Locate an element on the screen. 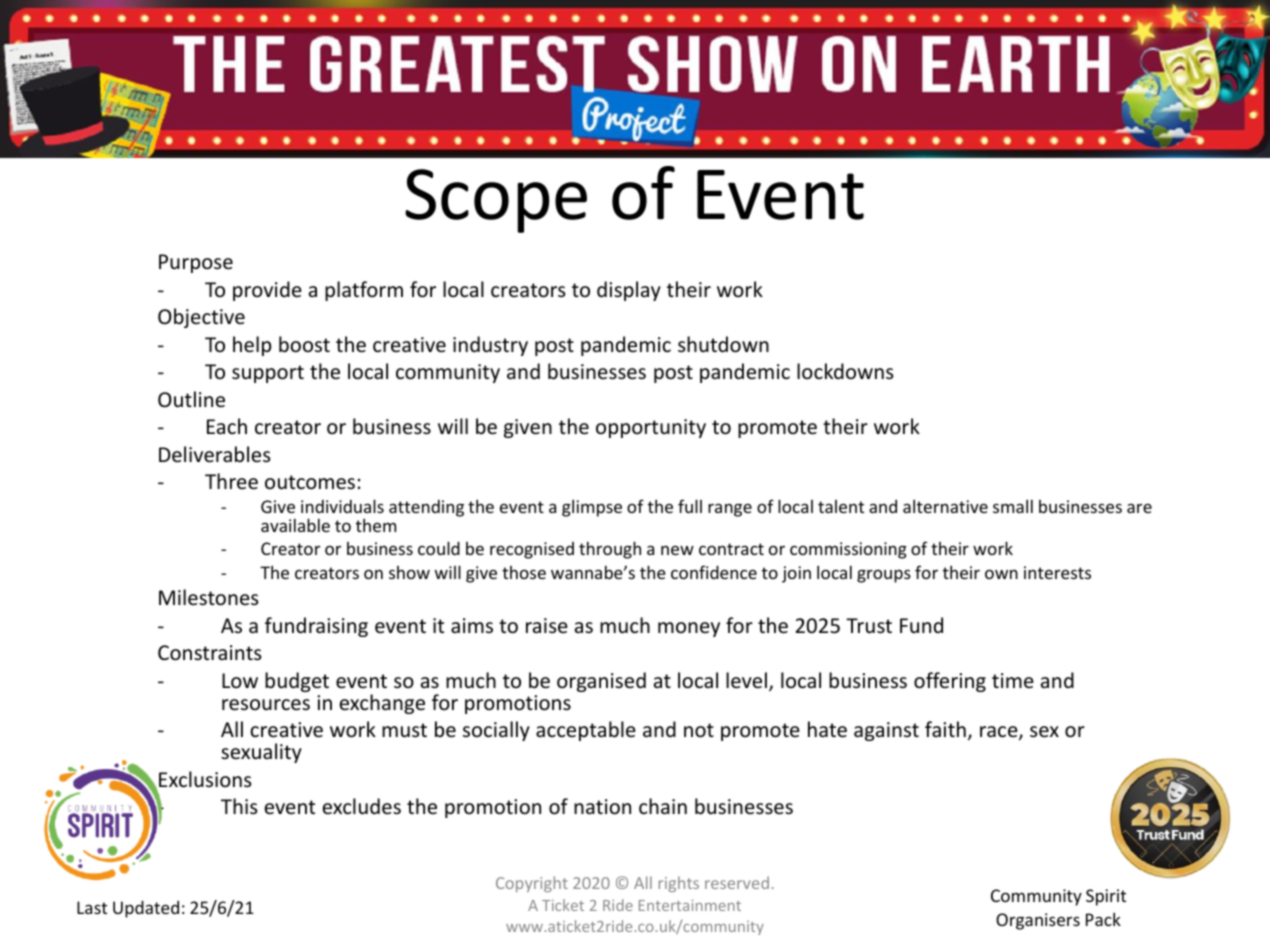 The width and height of the screenshot is (1270, 952). organised is located at coordinates (601, 682).
